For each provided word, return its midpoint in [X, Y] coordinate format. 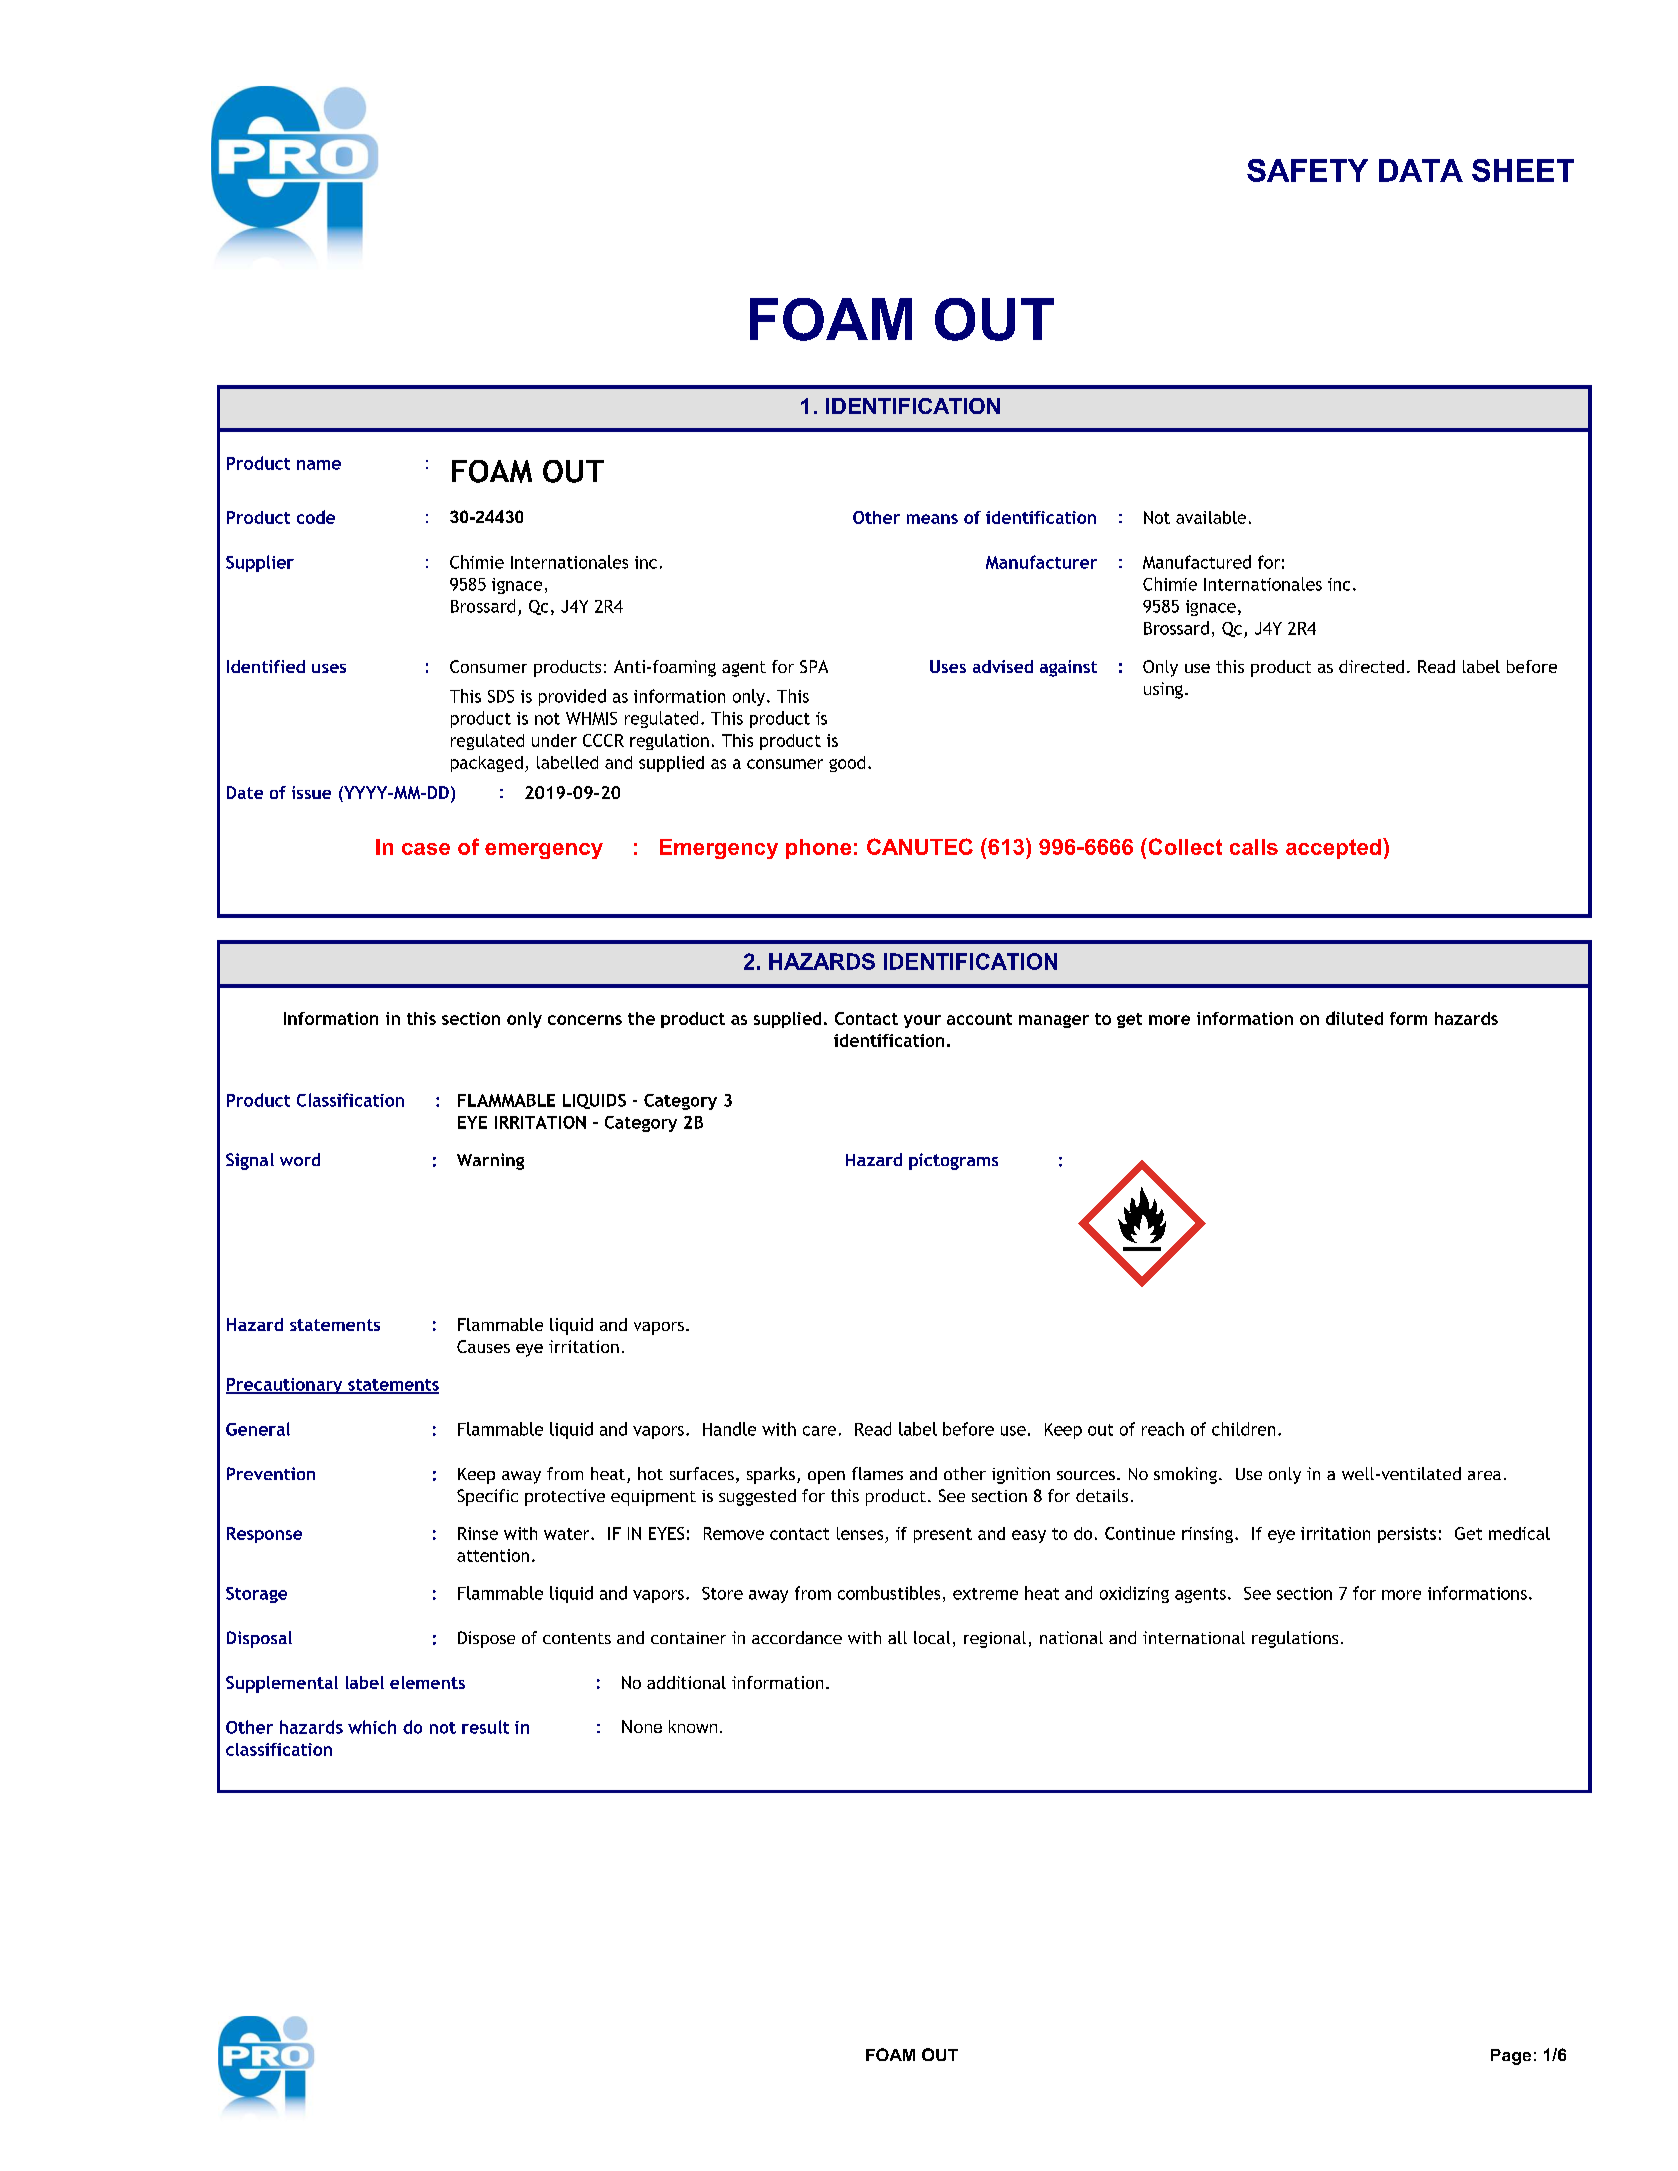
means [932, 519]
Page [1511, 2057]
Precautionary [285, 1386]
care [819, 1431]
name [319, 465]
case [426, 849]
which [372, 1727]
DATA [1421, 170]
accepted [1335, 848]
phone [818, 849]
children [1243, 1429]
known [693, 1726]
